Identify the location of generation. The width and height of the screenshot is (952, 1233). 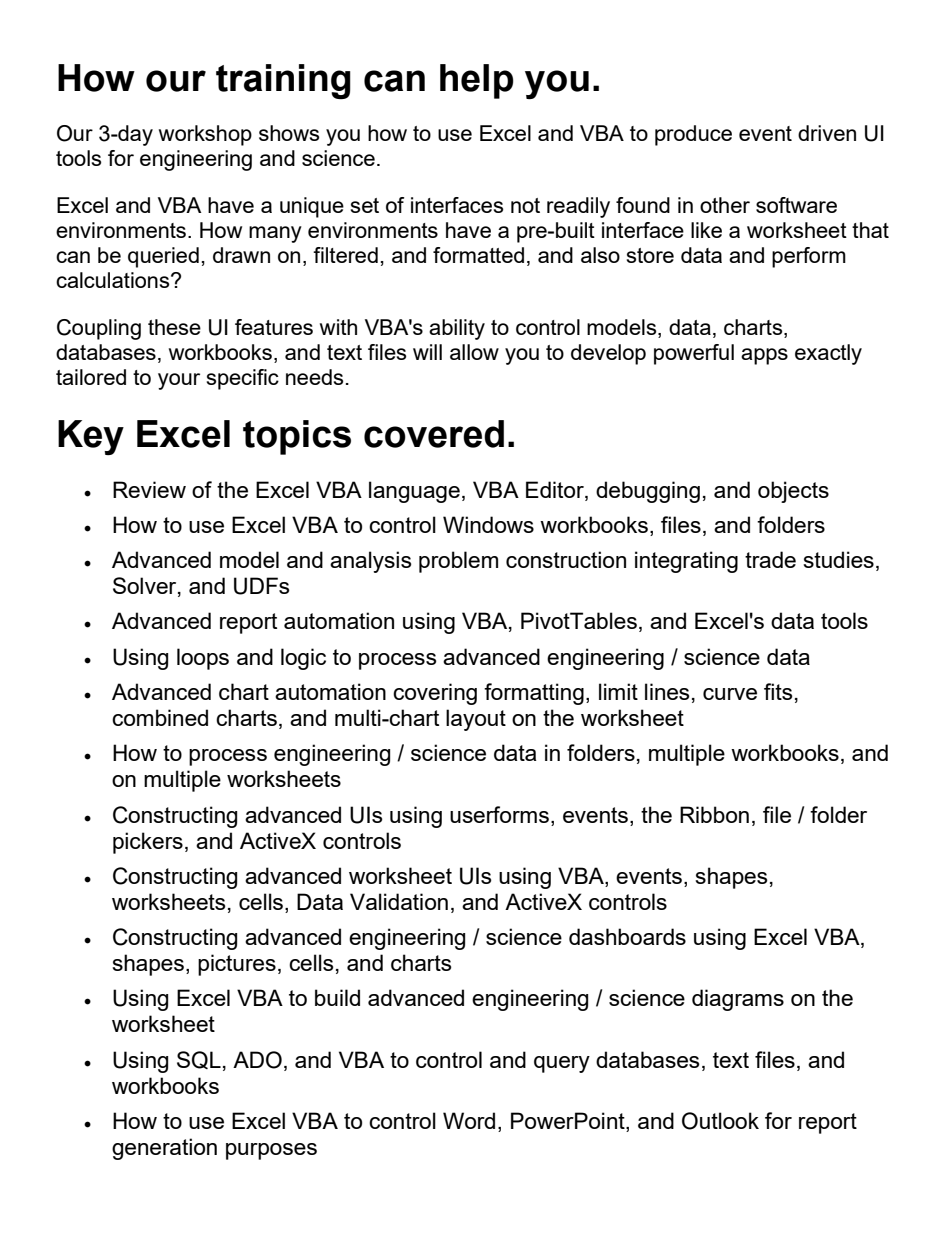
(164, 1149).
